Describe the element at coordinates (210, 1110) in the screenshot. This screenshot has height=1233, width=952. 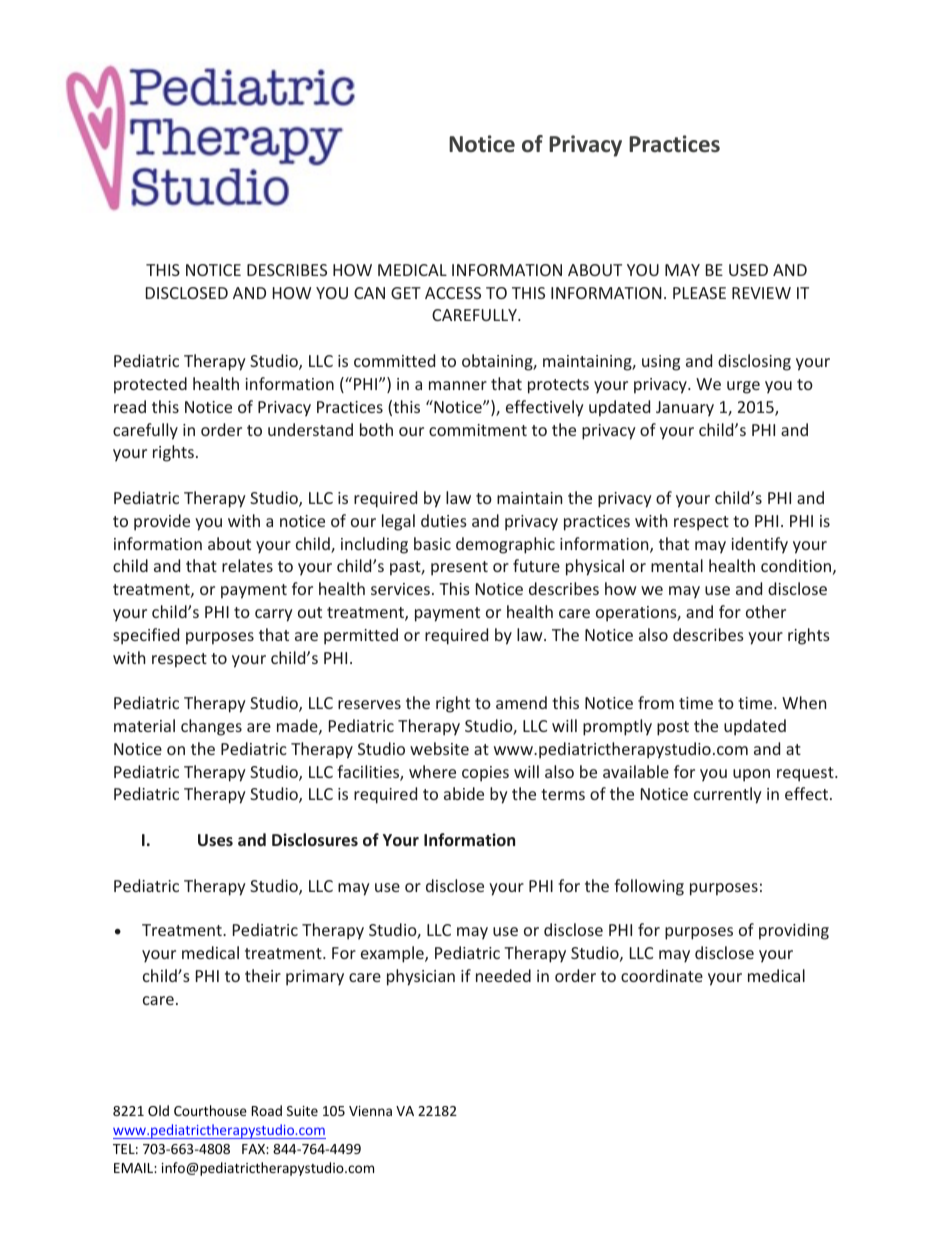
I see `Courthouse` at that location.
